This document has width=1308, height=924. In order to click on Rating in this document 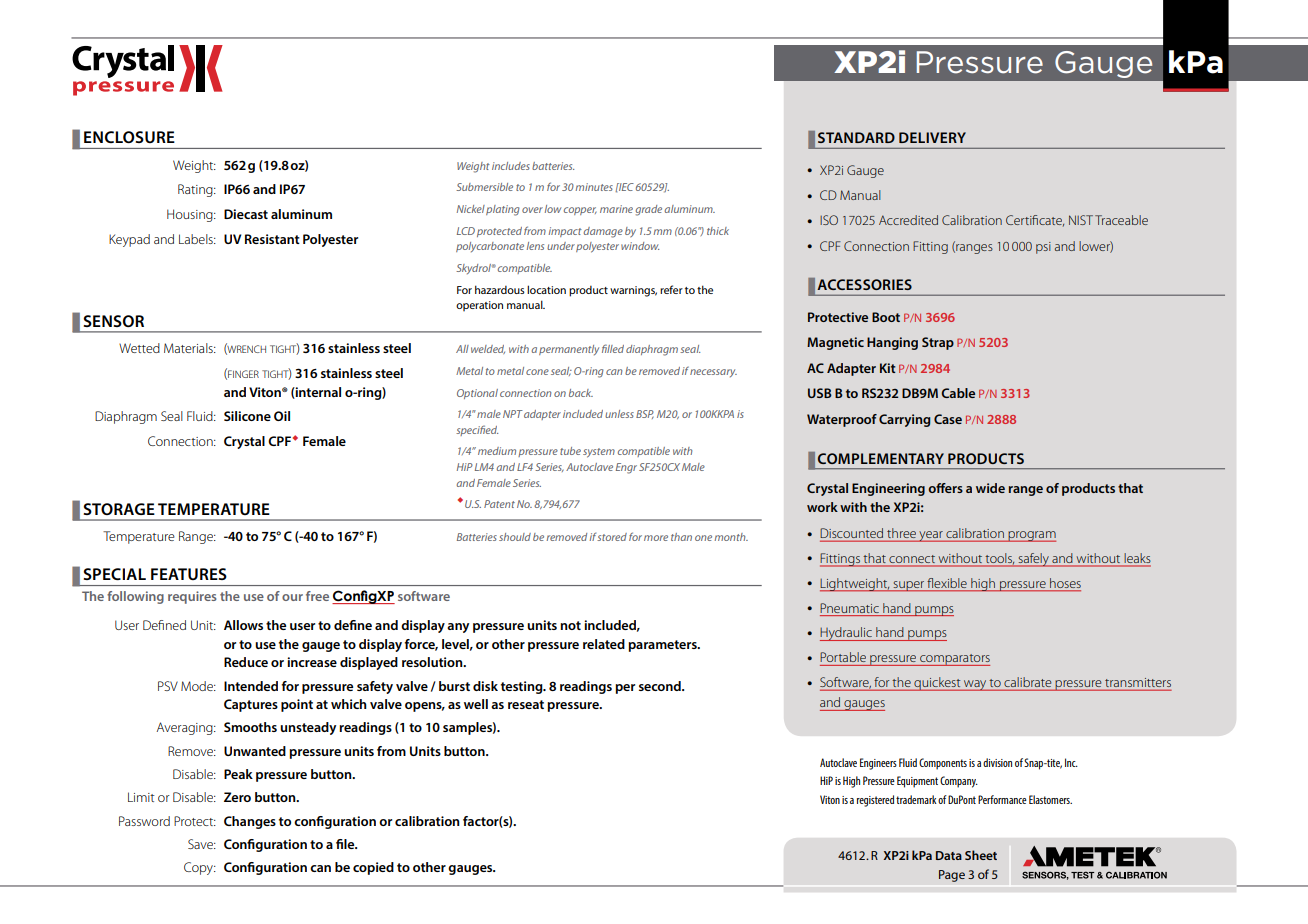, I will do `click(196, 190)`.
